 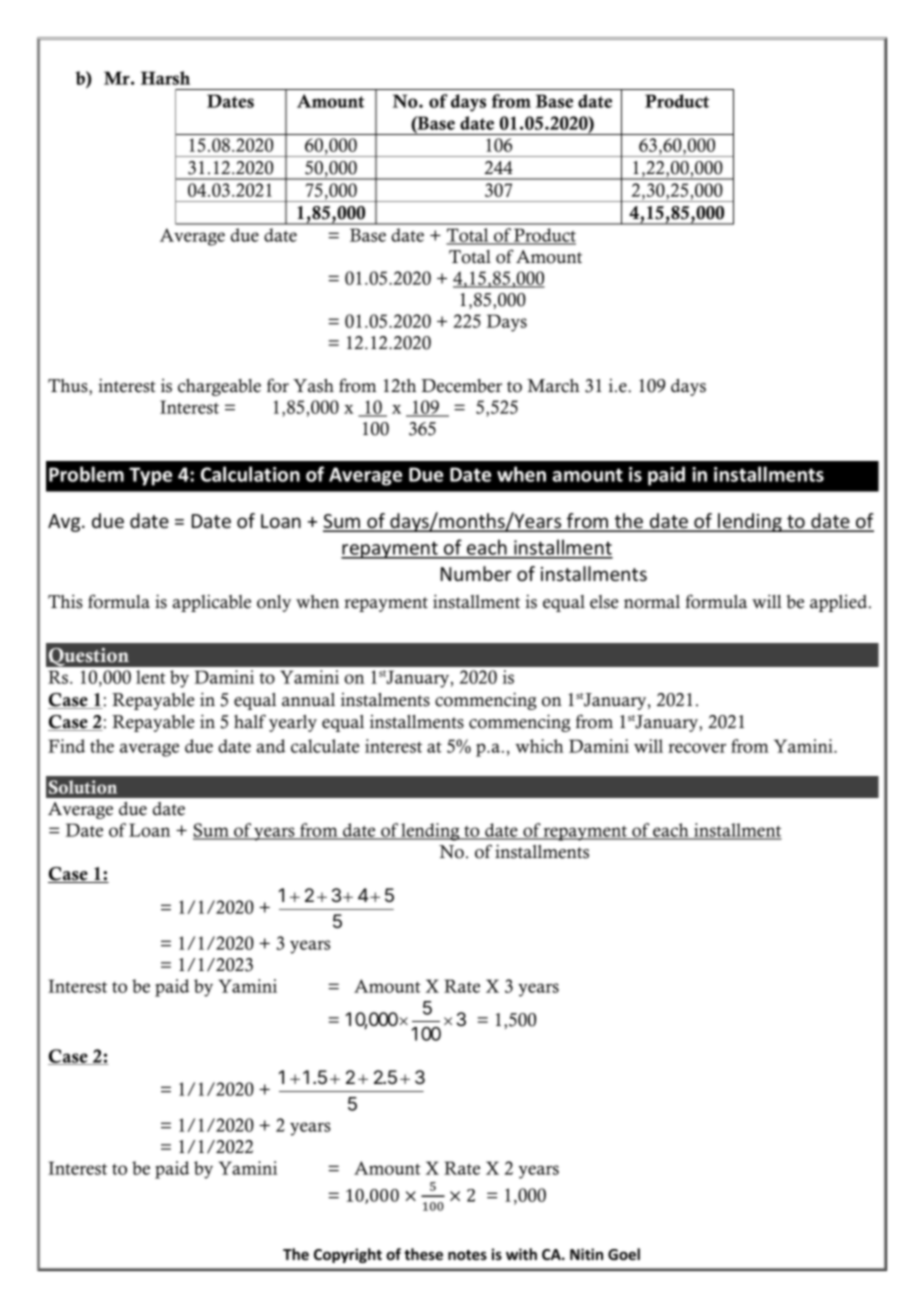 I want to click on Type, so click(x=150, y=476).
